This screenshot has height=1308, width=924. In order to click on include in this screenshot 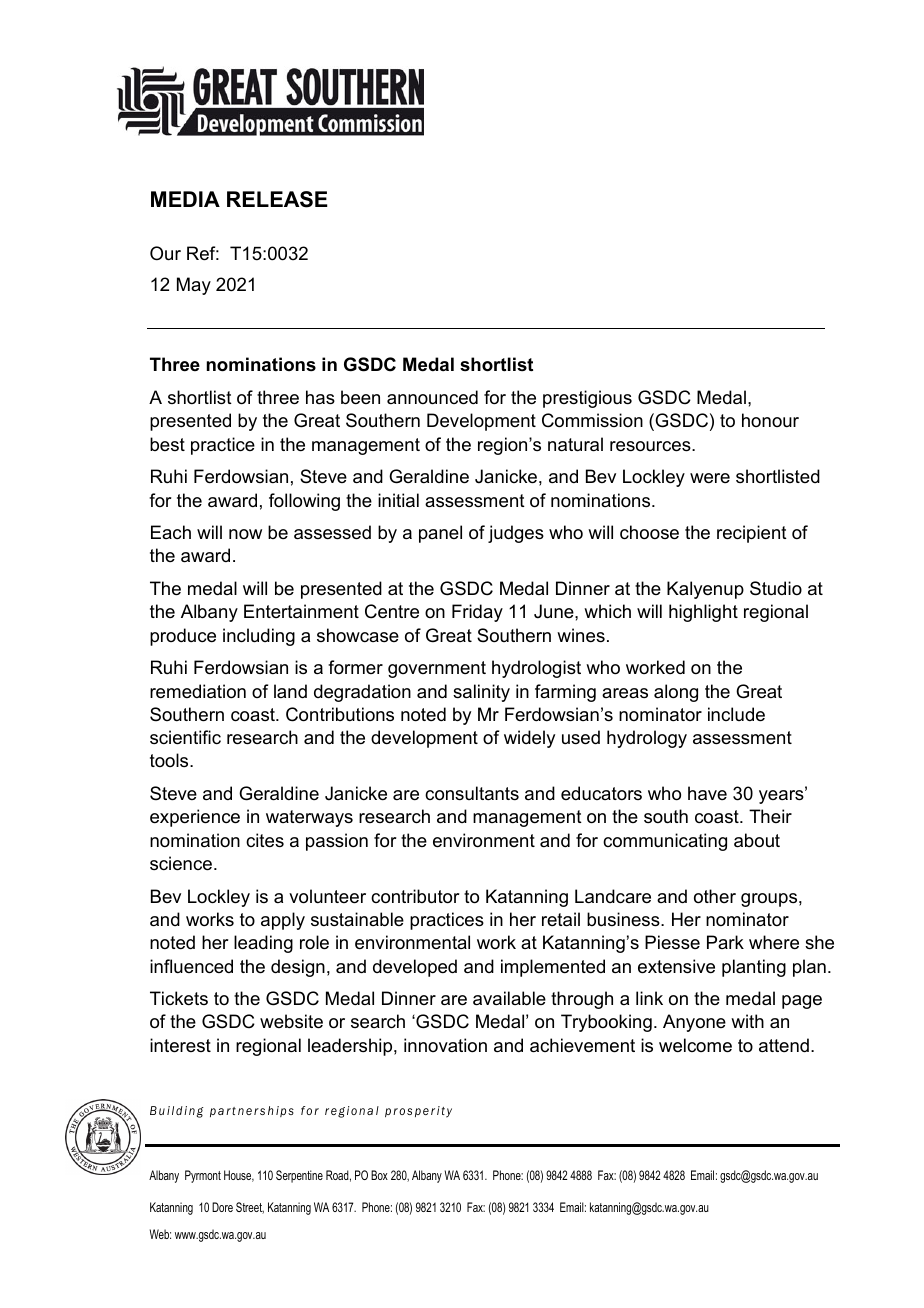, I will do `click(736, 714)`.
